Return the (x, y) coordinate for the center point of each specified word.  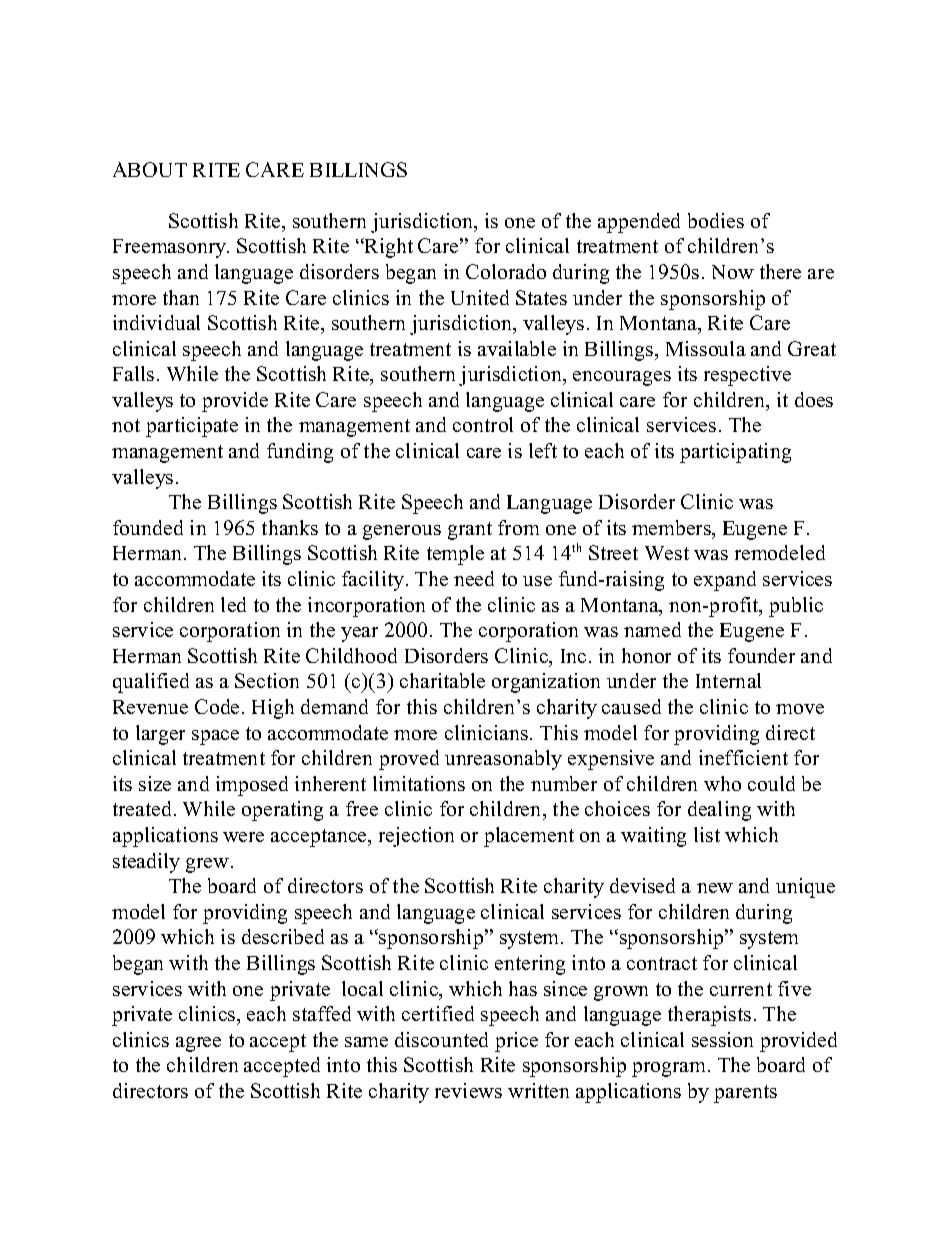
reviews (468, 1090)
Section (267, 680)
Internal (728, 680)
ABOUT (150, 169)
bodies (716, 220)
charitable (442, 680)
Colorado (506, 271)
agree (198, 1044)
